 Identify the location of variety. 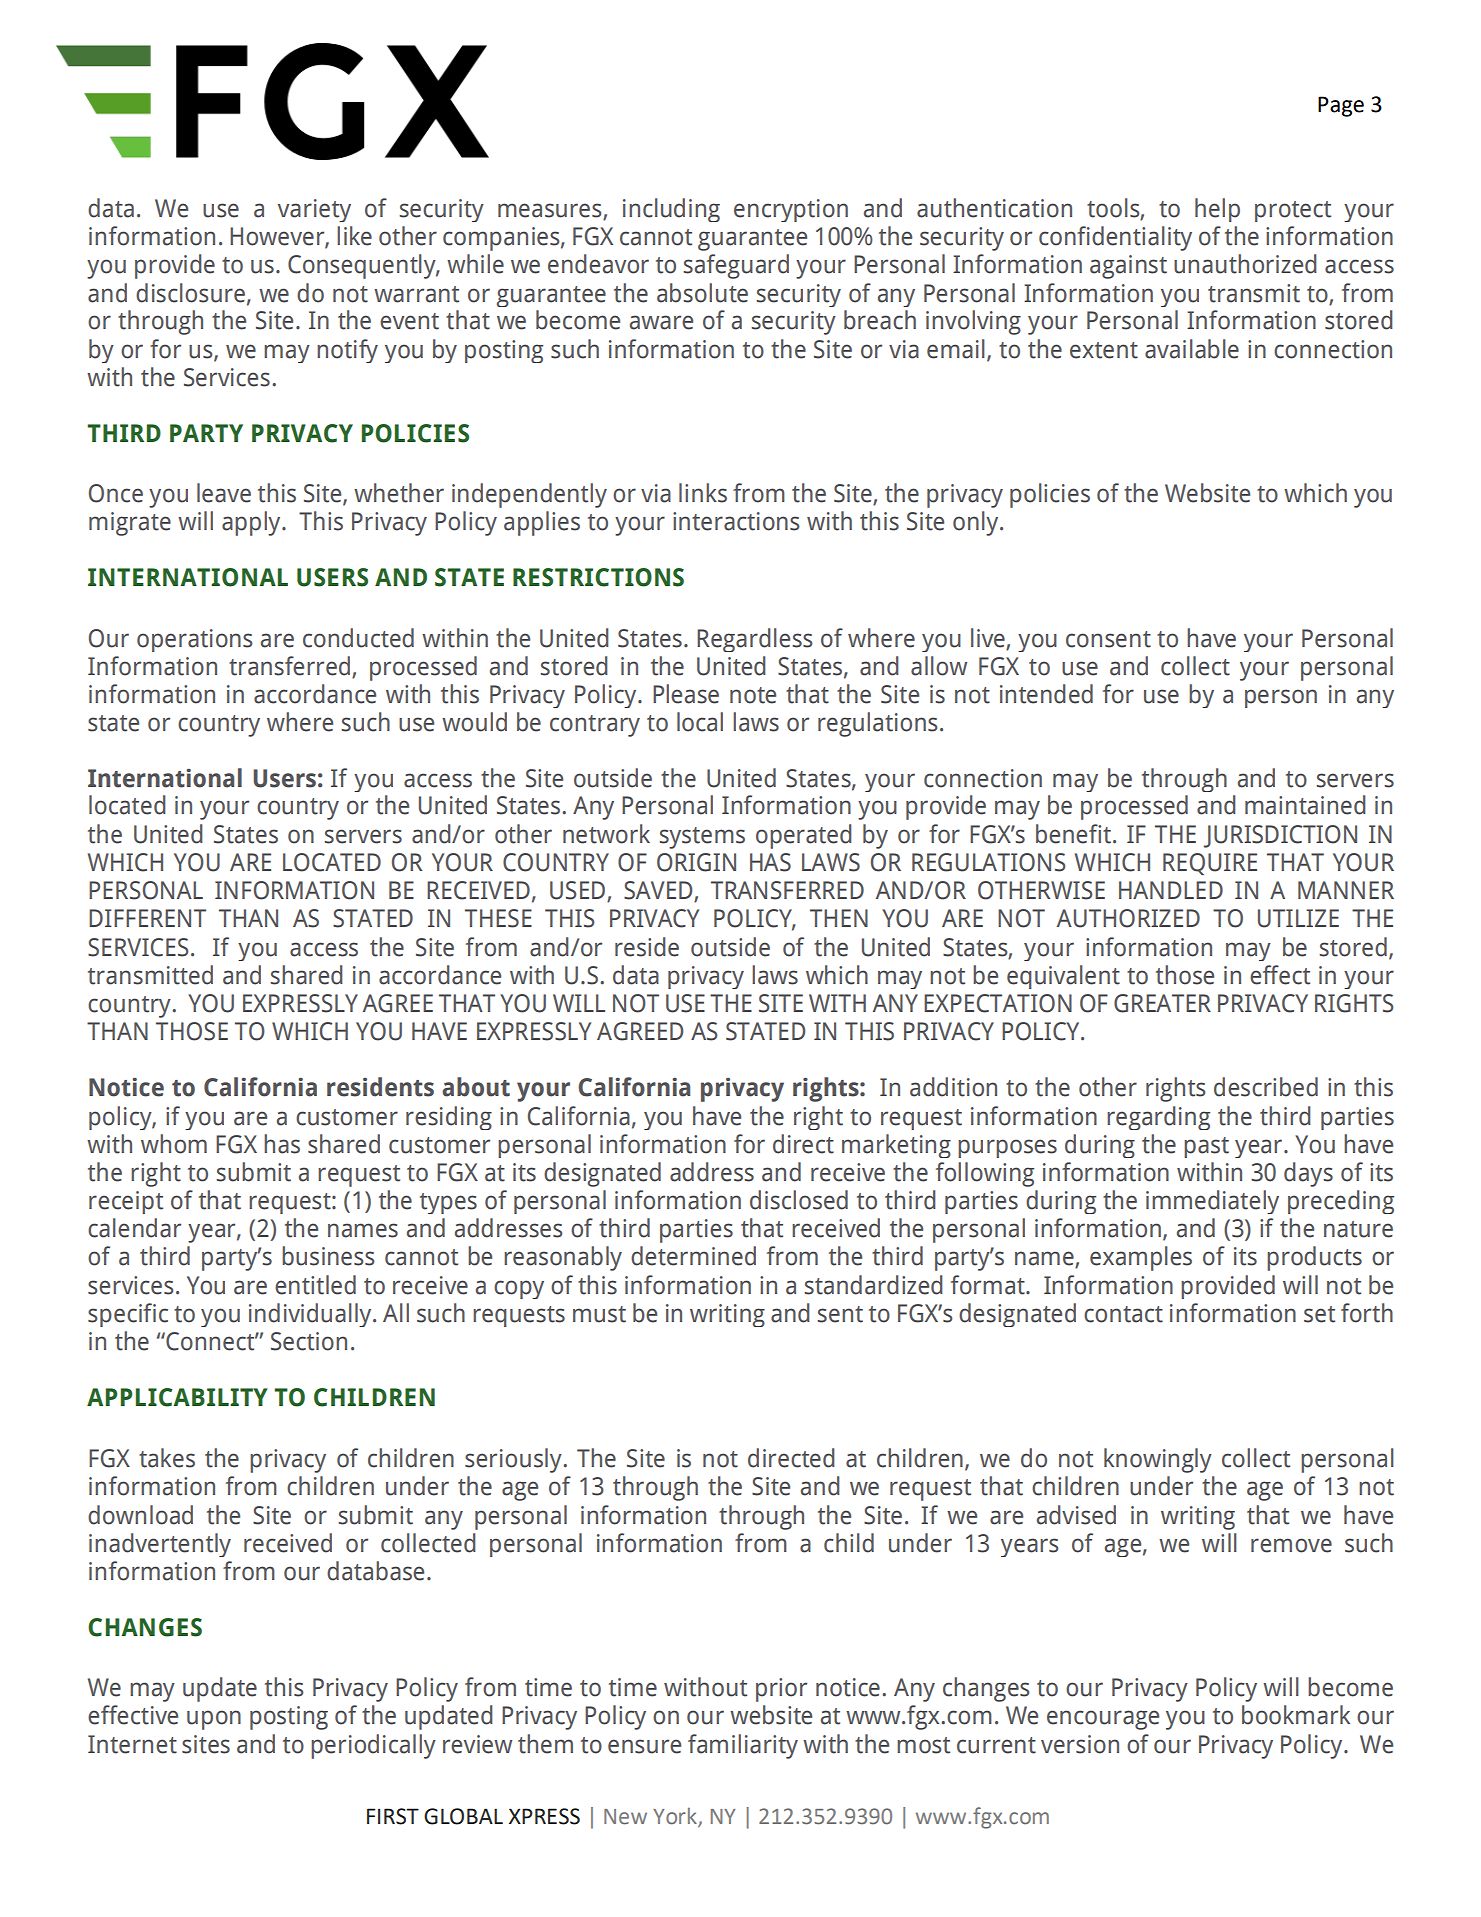
(314, 210).
